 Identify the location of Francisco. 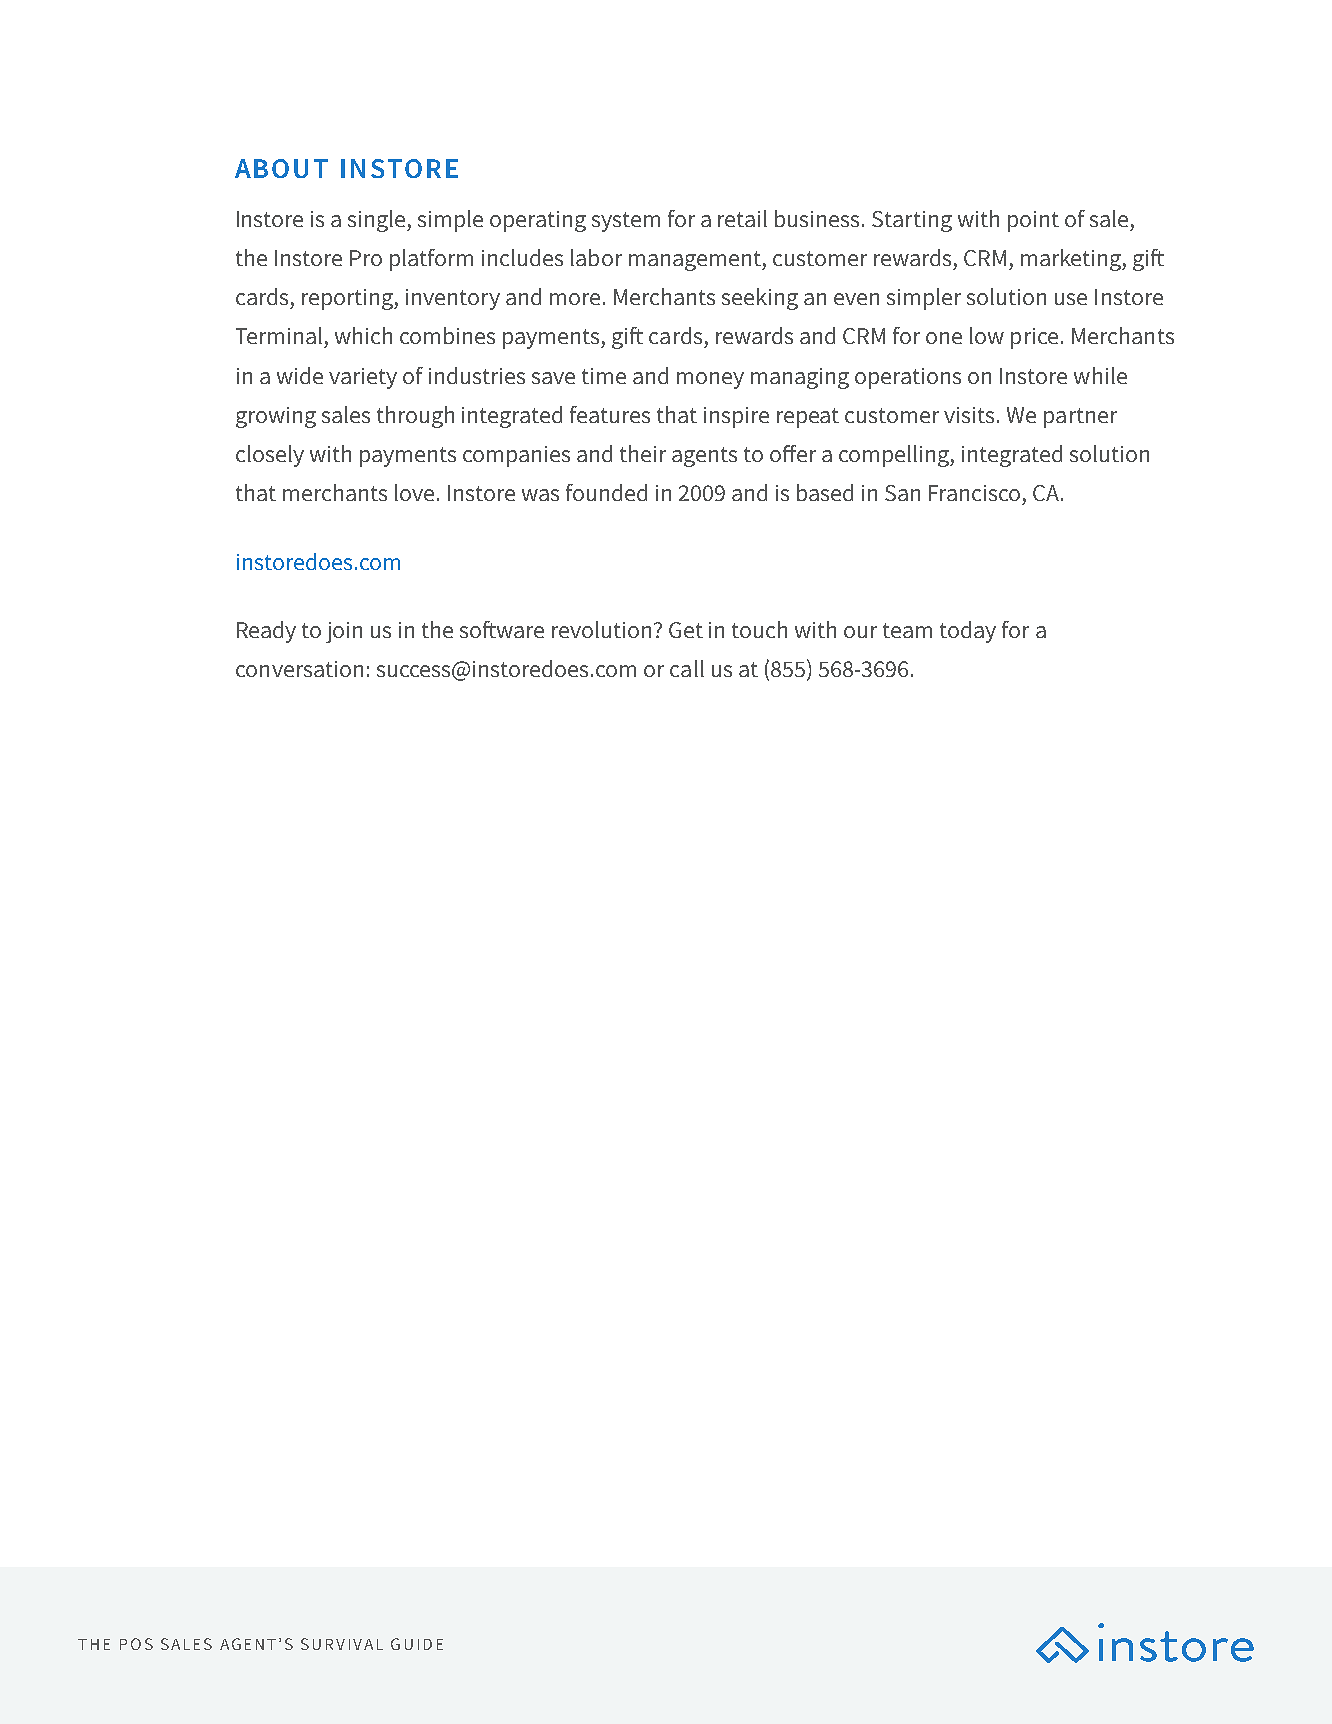
(974, 493).
